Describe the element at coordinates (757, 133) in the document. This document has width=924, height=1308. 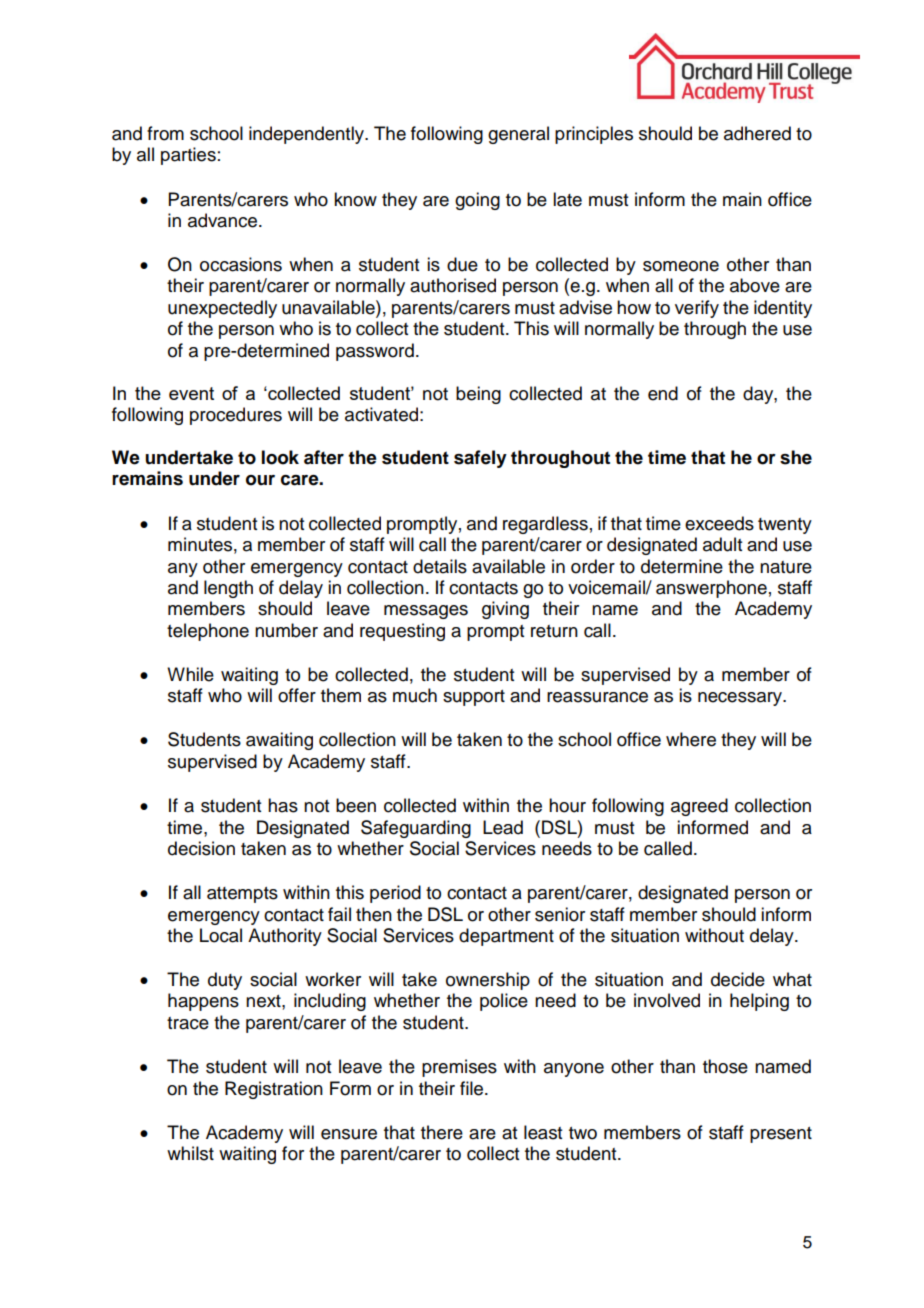
I see `adhered` at that location.
